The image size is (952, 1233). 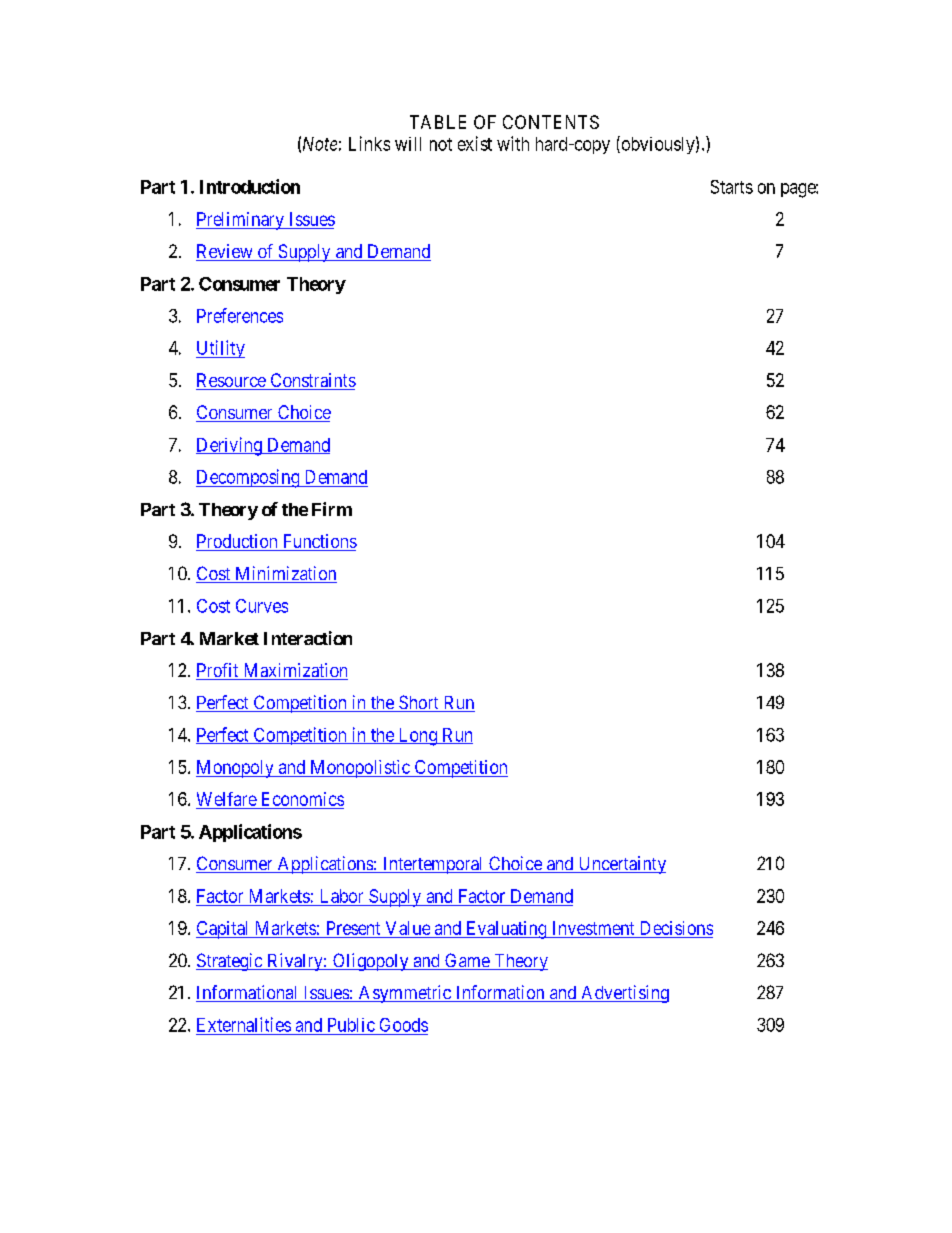 What do you see at coordinates (250, 186) in the page?
I see `Introduction` at bounding box center [250, 186].
